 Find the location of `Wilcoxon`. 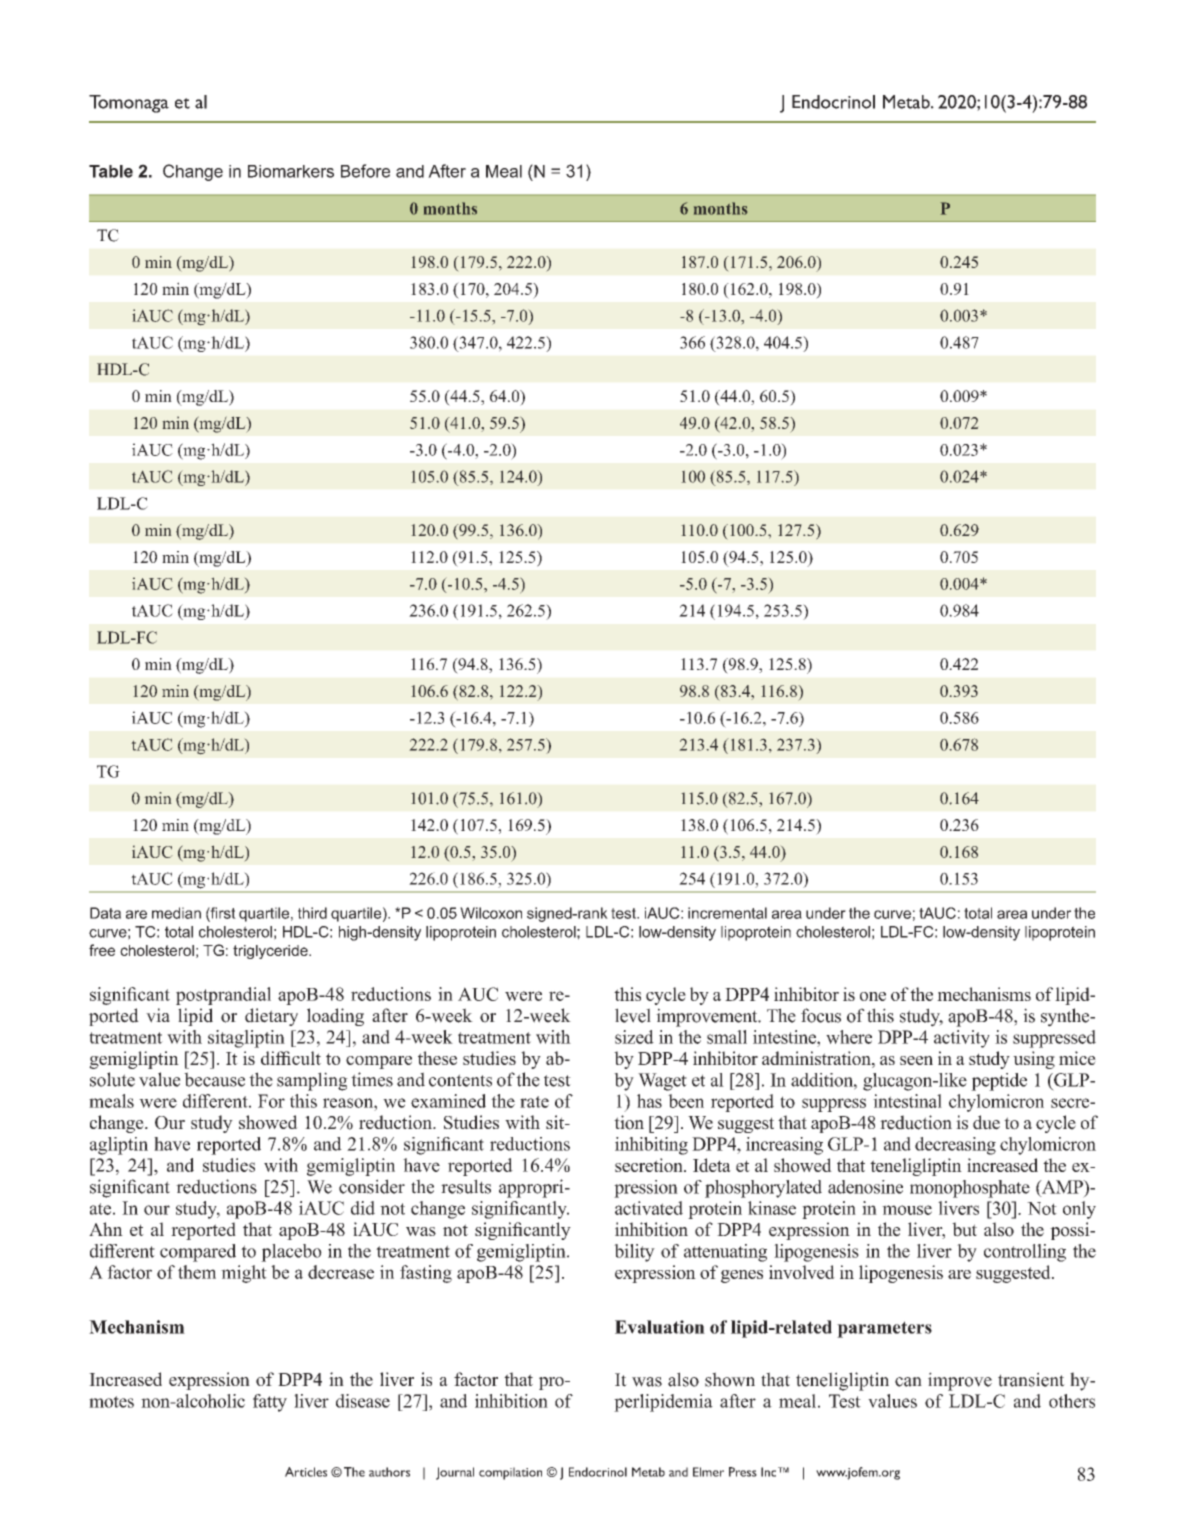

Wilcoxon is located at coordinates (491, 913).
